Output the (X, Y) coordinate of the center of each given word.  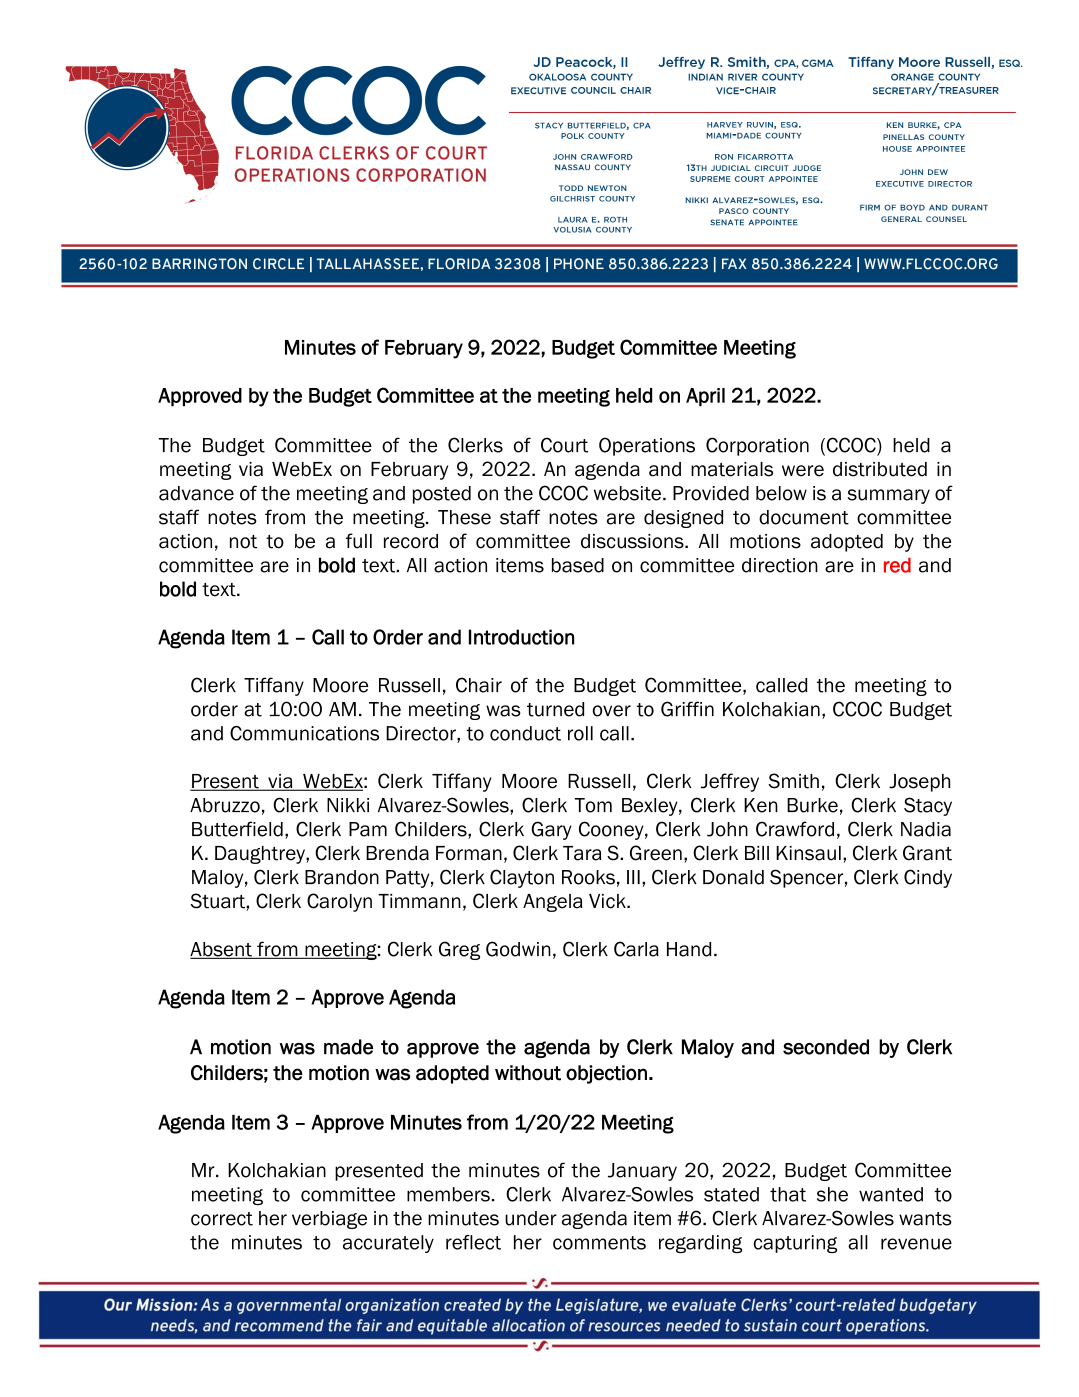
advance (196, 493)
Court (564, 445)
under (531, 1218)
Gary (551, 830)
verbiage (329, 1220)
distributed (880, 469)
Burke (812, 805)
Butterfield (237, 829)
